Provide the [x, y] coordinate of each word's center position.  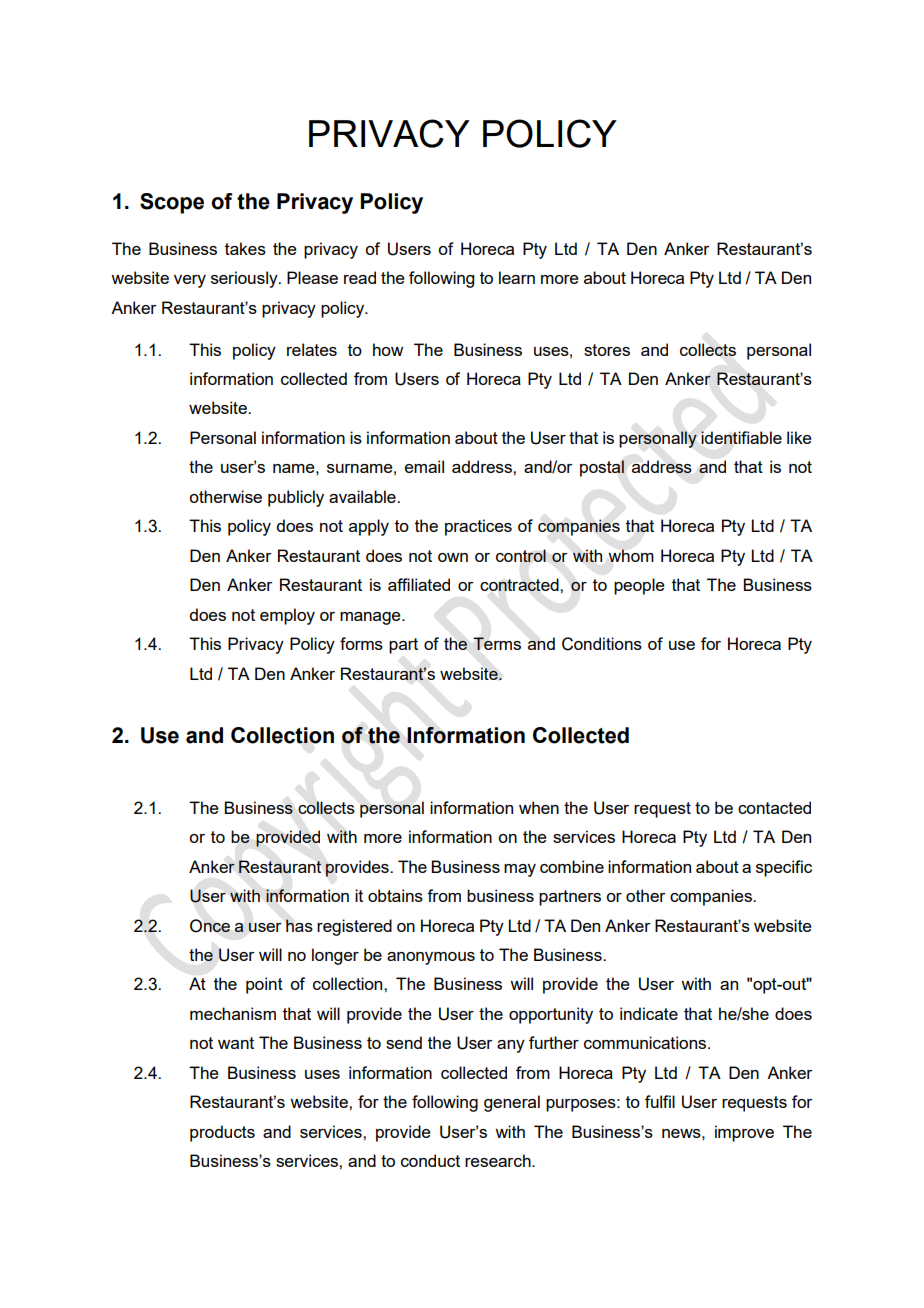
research [499, 1160]
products [222, 1133]
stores [607, 350]
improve [744, 1133]
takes [245, 248]
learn [517, 277]
